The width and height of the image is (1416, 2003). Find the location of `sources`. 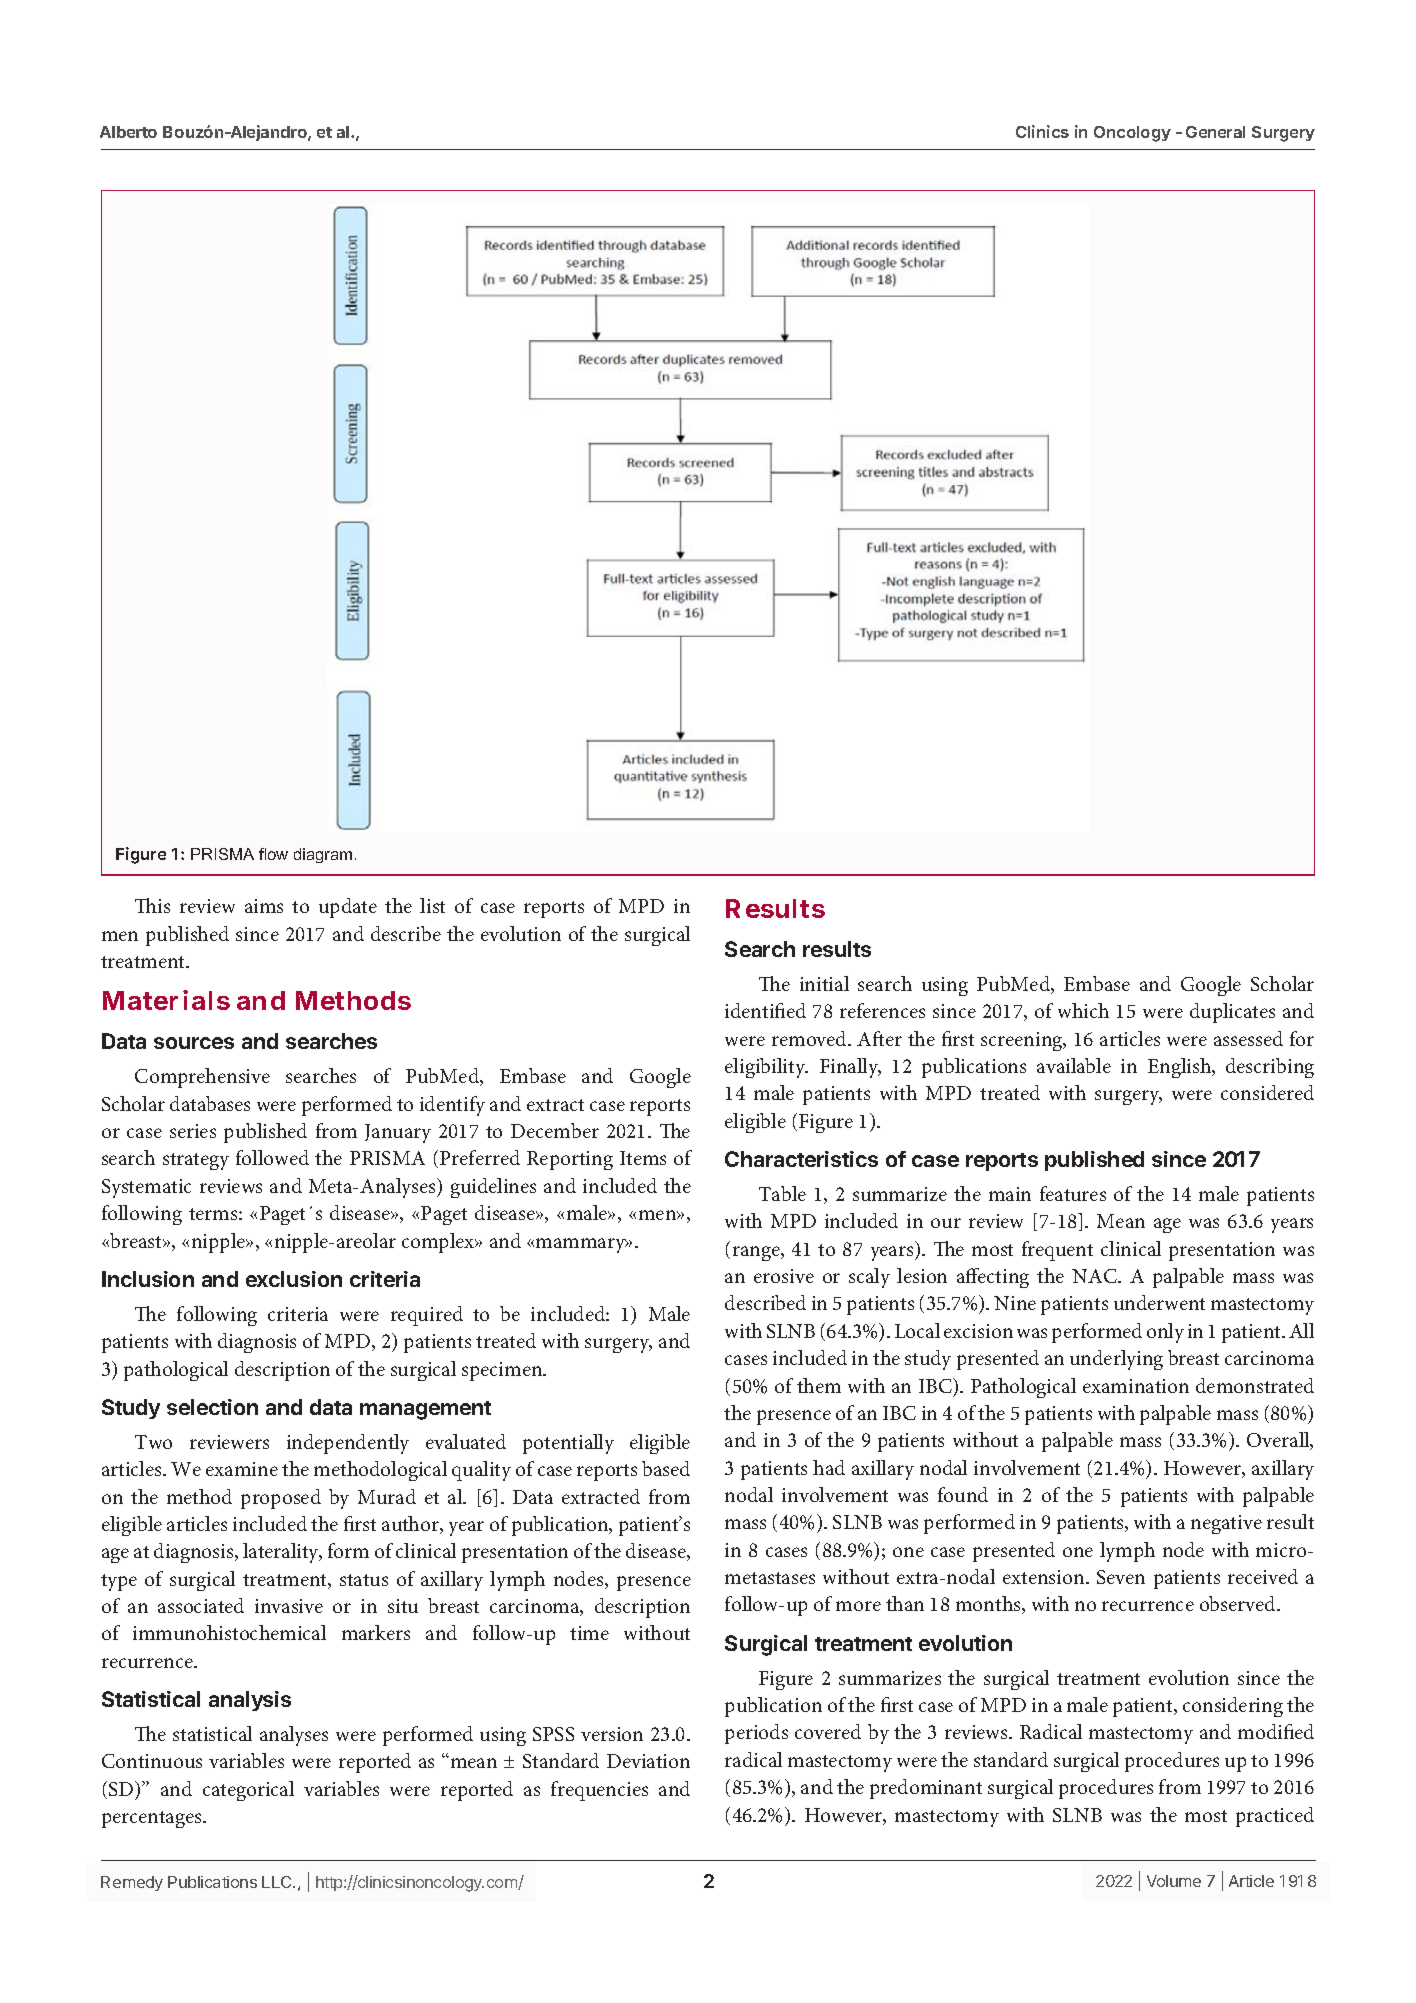

sources is located at coordinates (194, 1043).
